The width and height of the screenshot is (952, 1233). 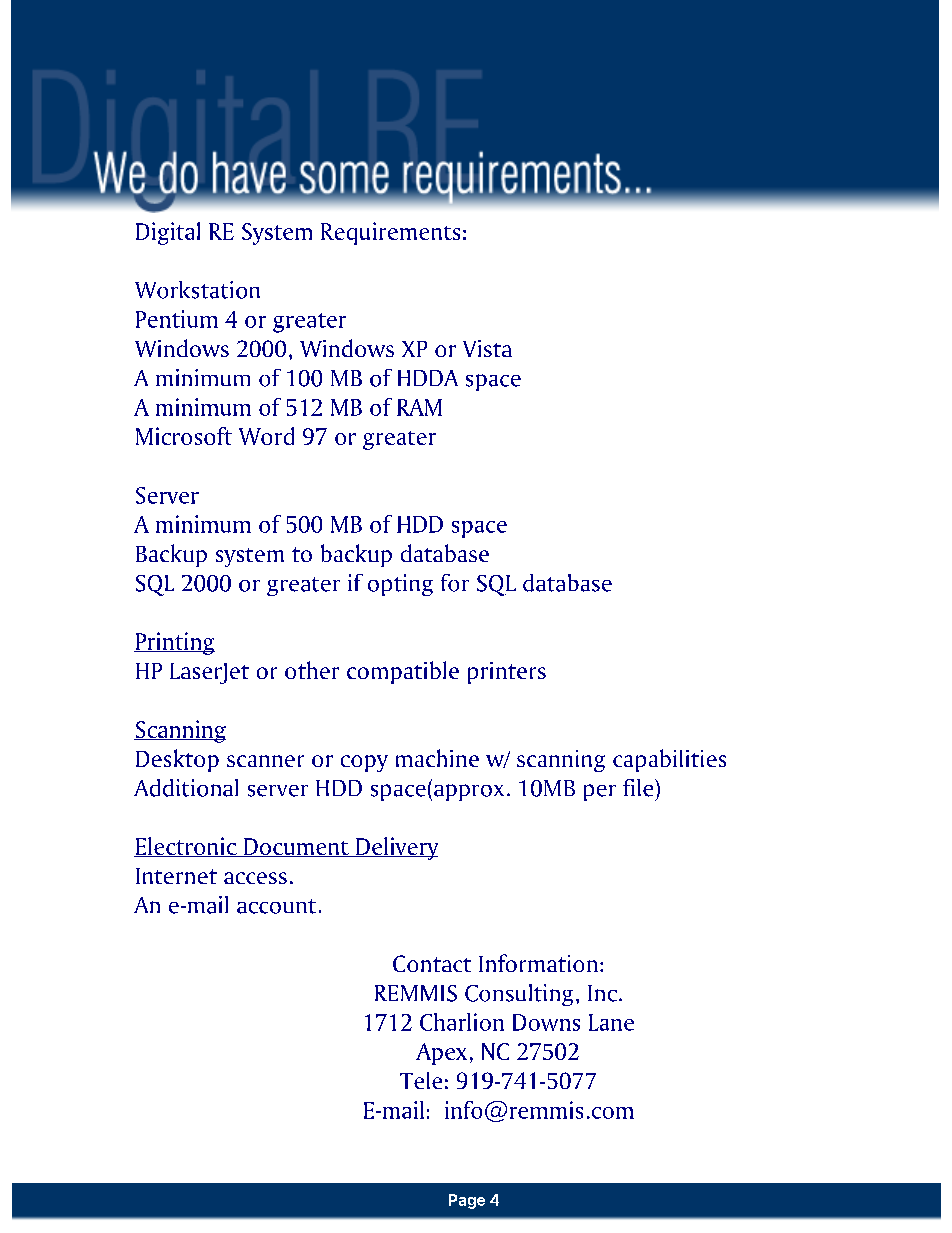 I want to click on printers, so click(x=507, y=673).
